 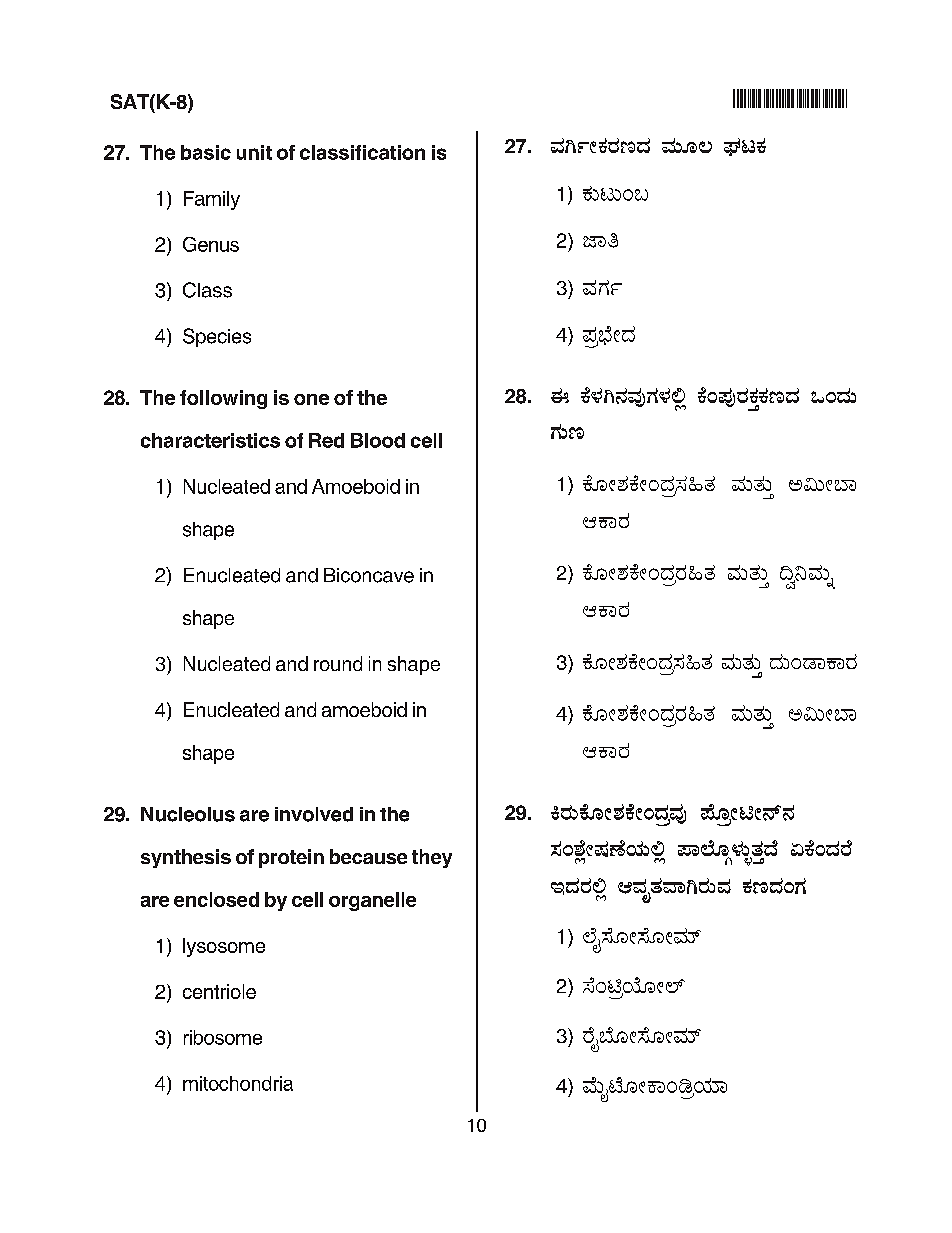 I want to click on unit, so click(x=254, y=152).
